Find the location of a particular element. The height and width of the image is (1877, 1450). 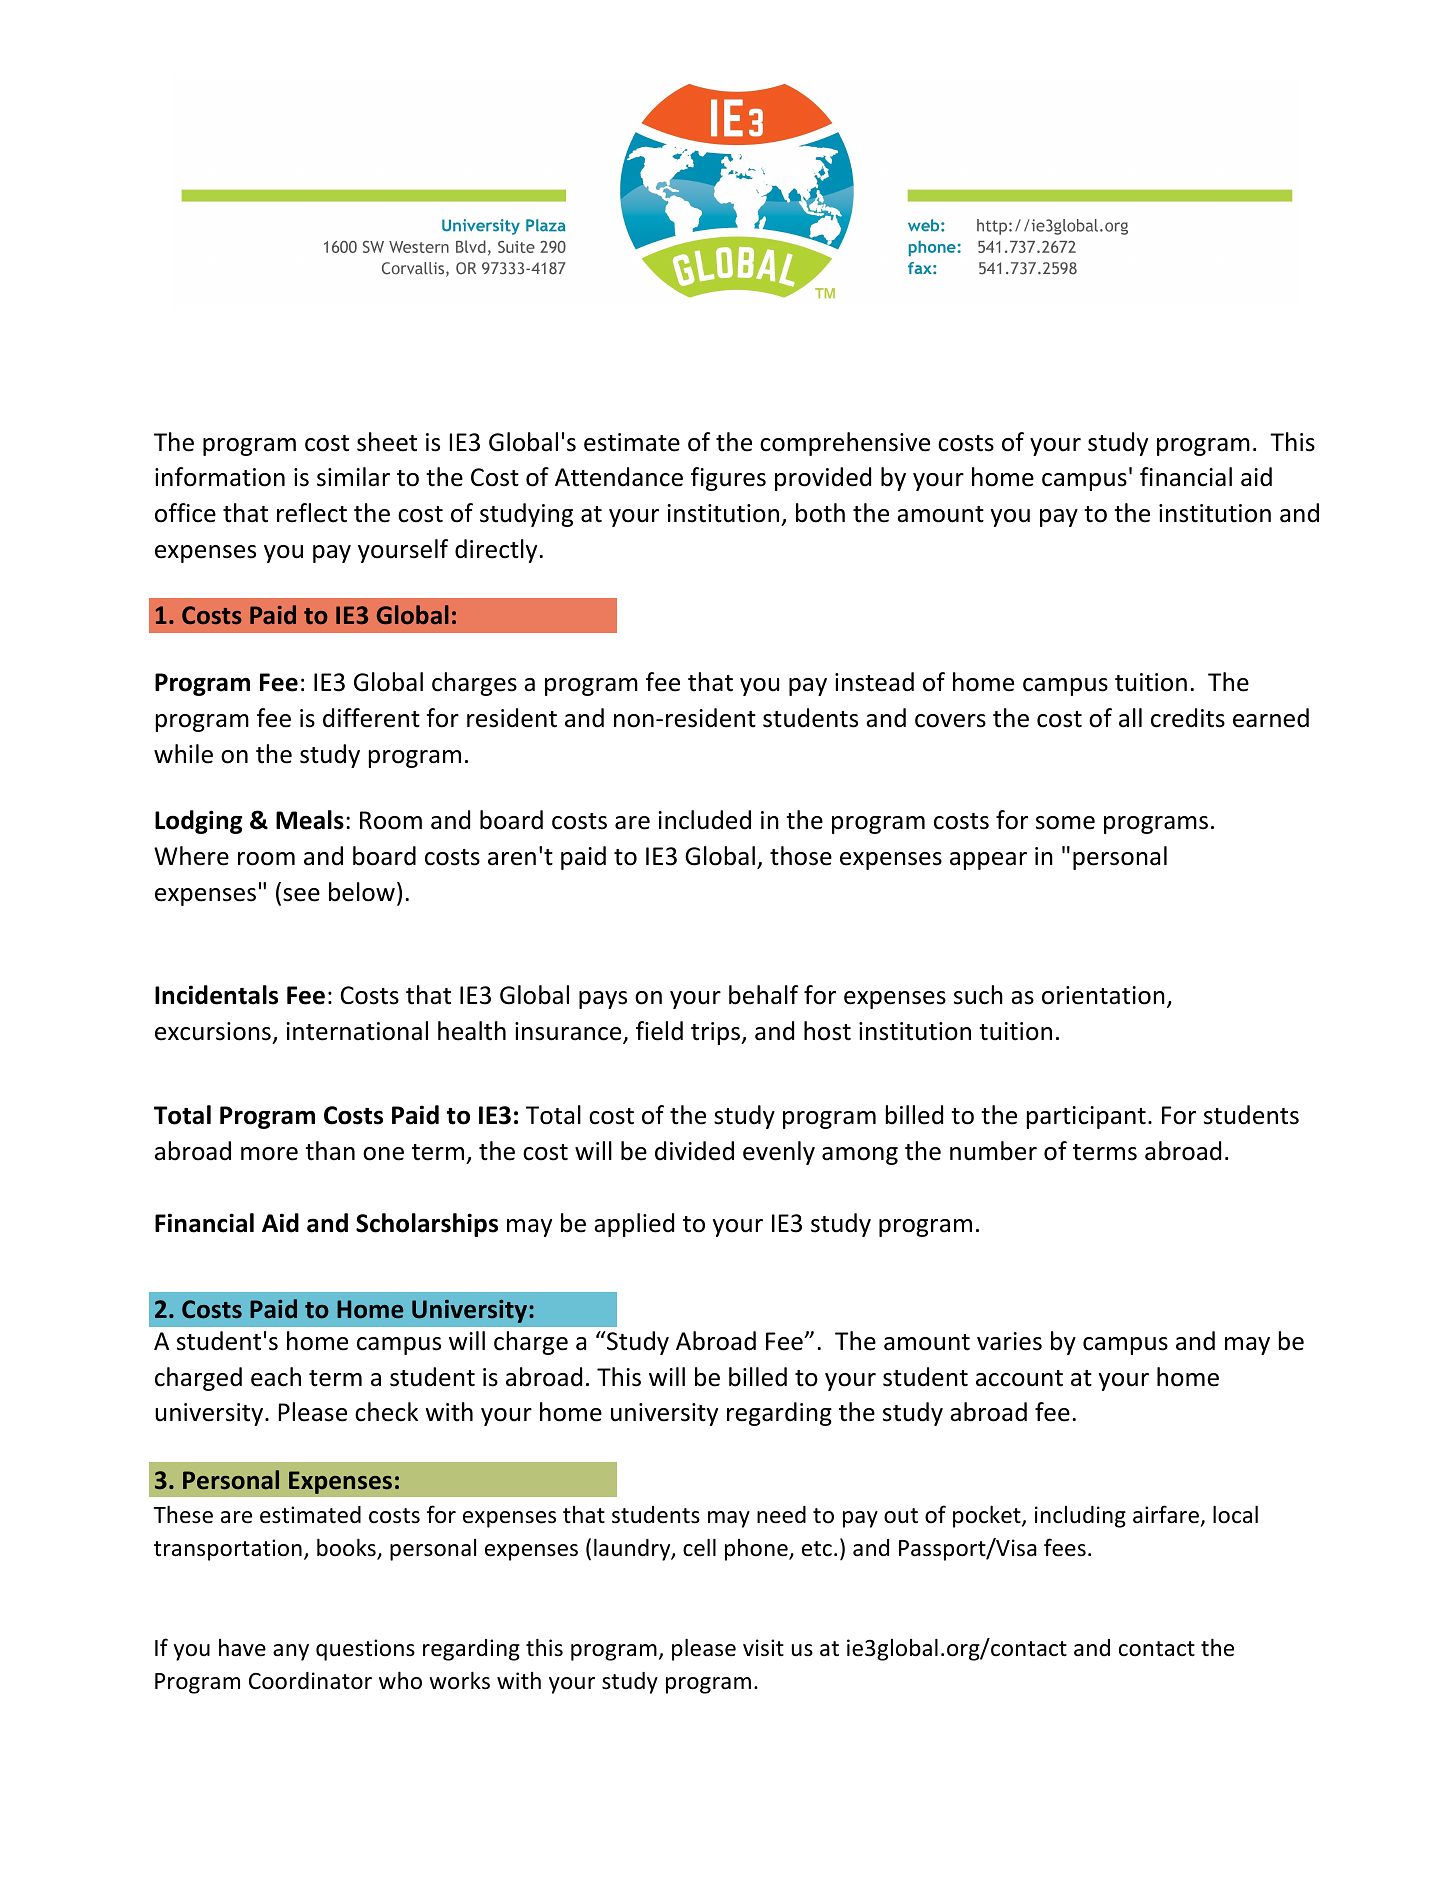

figures is located at coordinates (728, 479).
